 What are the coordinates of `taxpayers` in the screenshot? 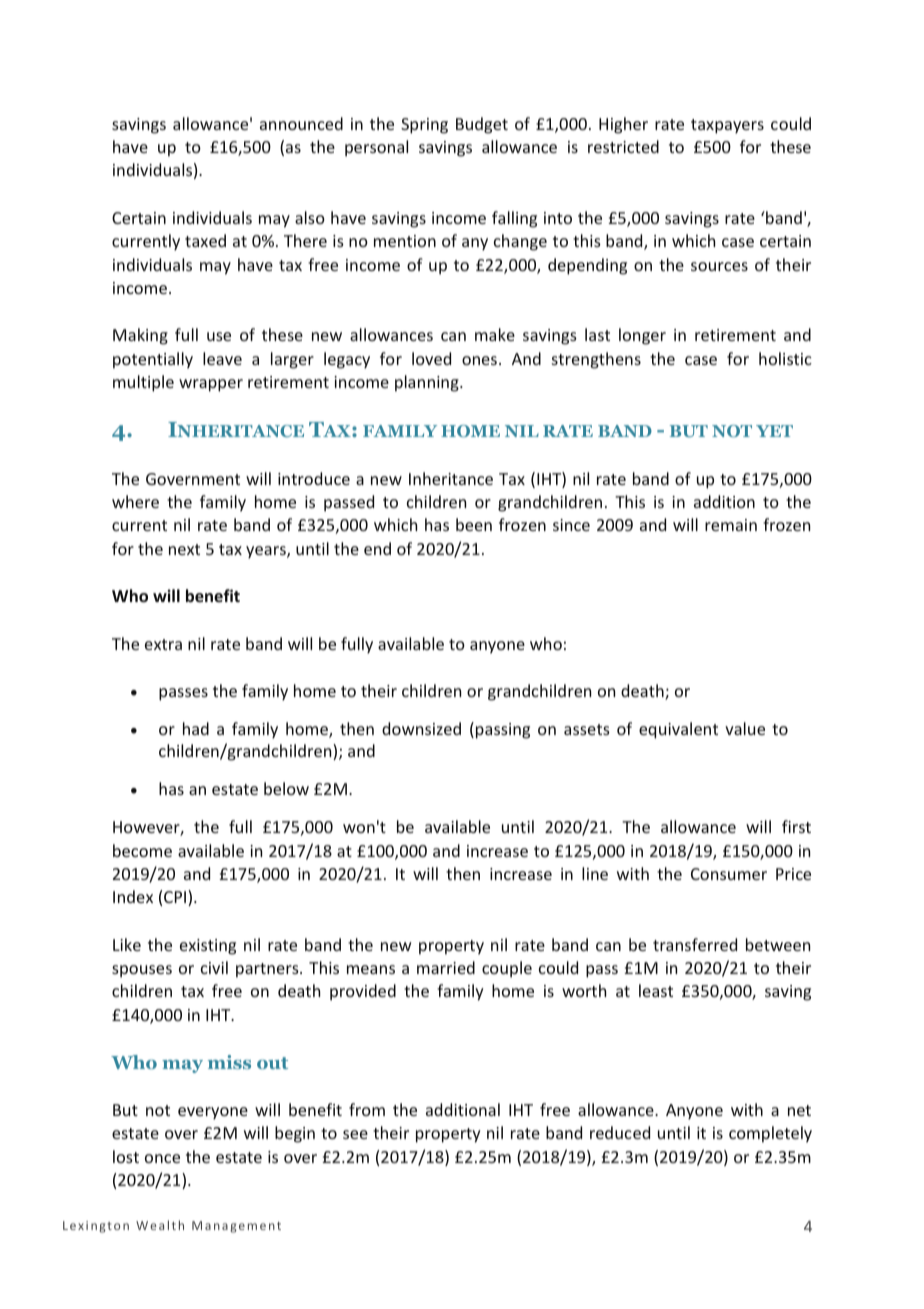 It's located at (727, 126).
